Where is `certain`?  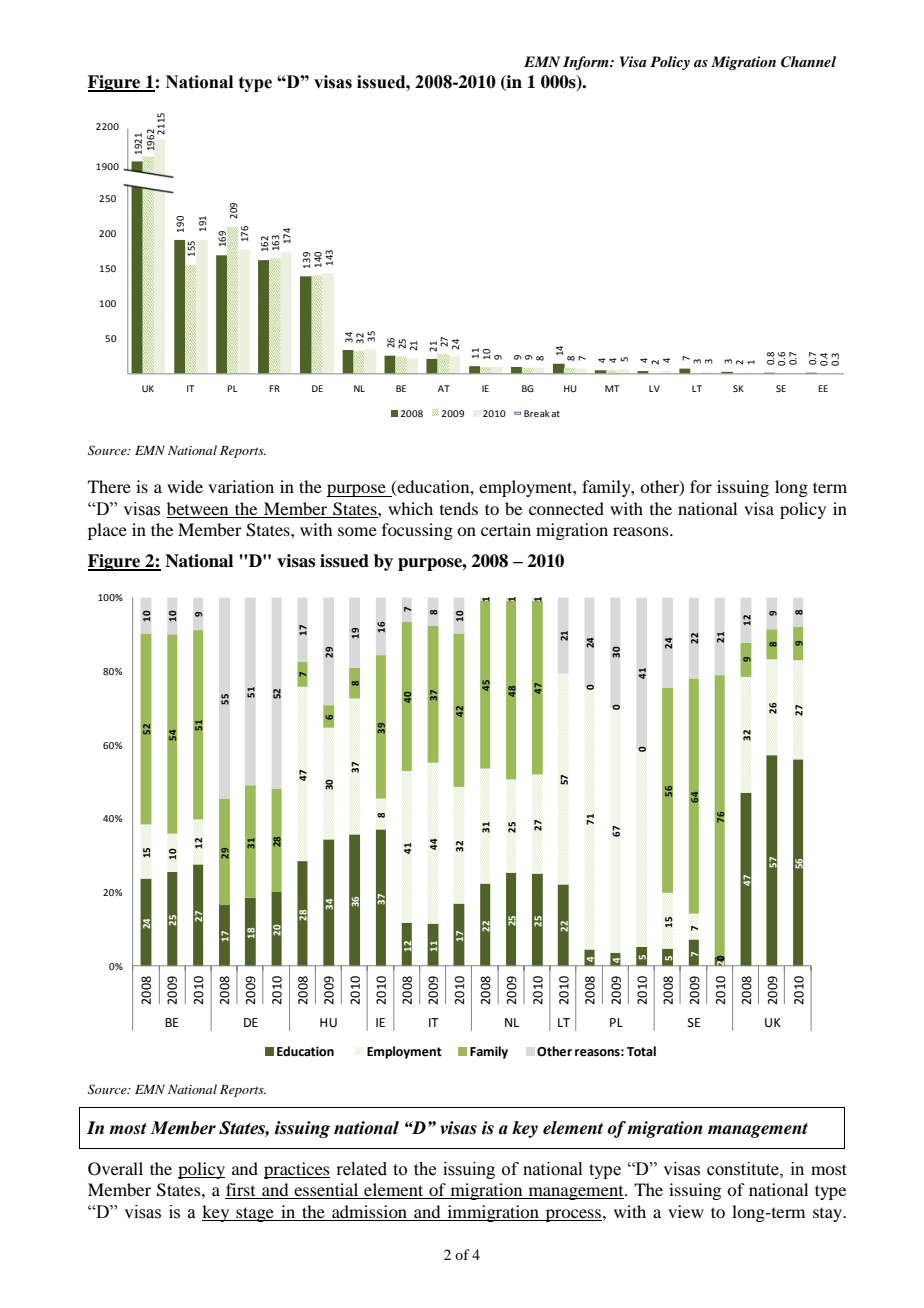 certain is located at coordinates (506, 529).
